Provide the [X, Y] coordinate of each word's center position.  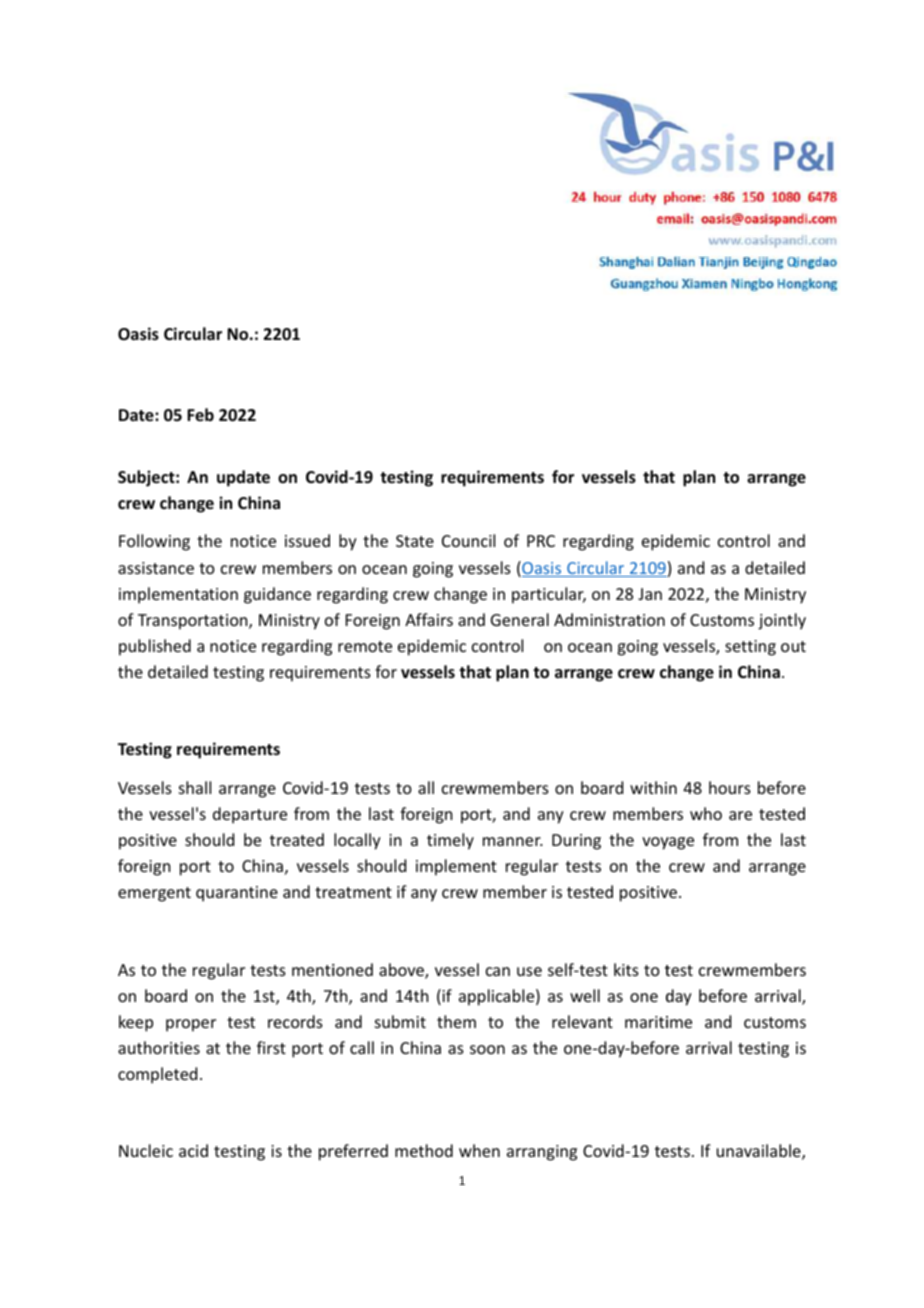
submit [400, 1021]
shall [195, 787]
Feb [200, 414]
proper [191, 1025]
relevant [582, 1021]
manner [513, 841]
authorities [159, 1047]
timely [450, 841]
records [295, 1021]
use [529, 971]
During [576, 842]
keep [136, 1023]
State [415, 541]
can [498, 971]
